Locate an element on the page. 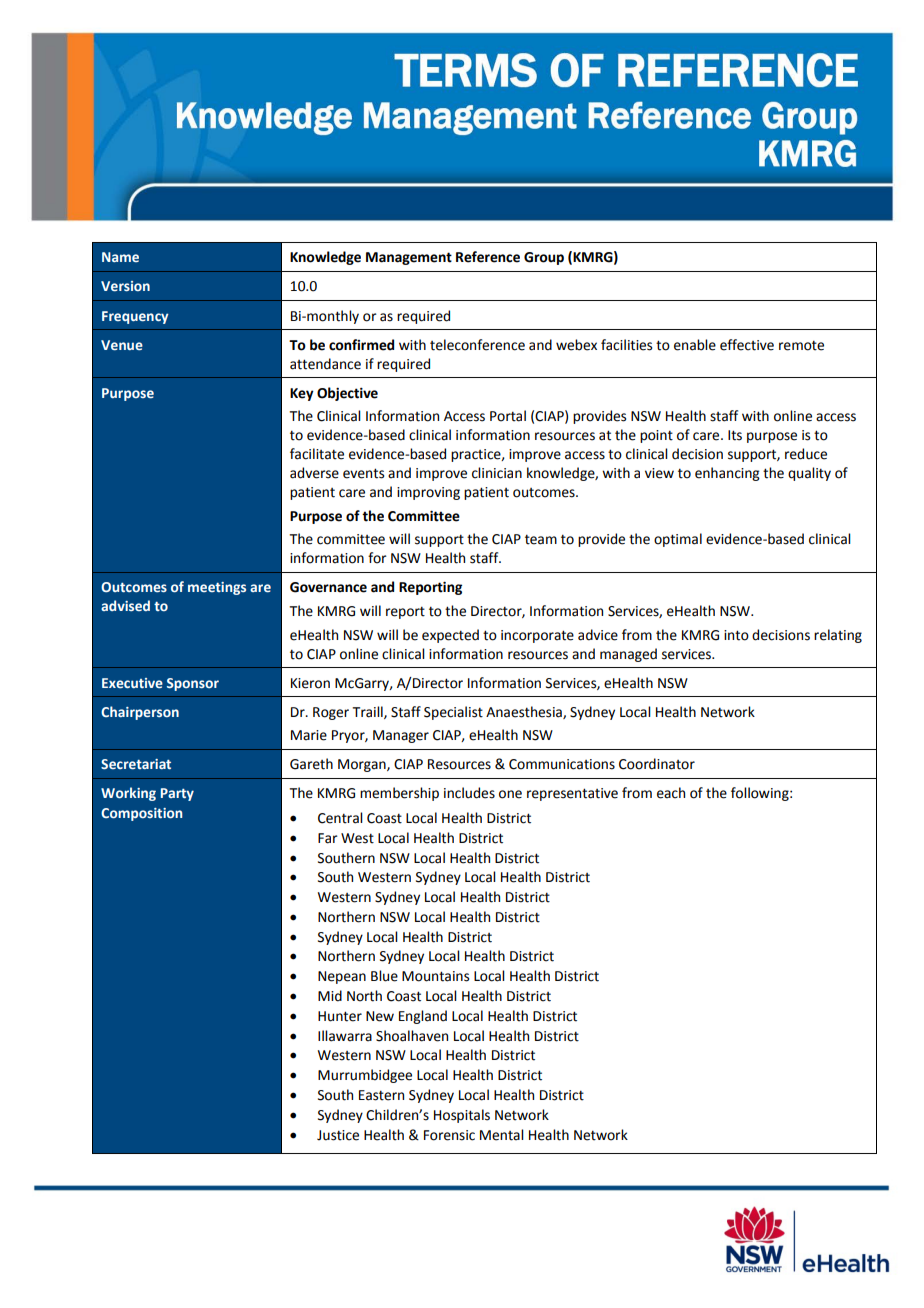  Hospitals is located at coordinates (462, 1116).
